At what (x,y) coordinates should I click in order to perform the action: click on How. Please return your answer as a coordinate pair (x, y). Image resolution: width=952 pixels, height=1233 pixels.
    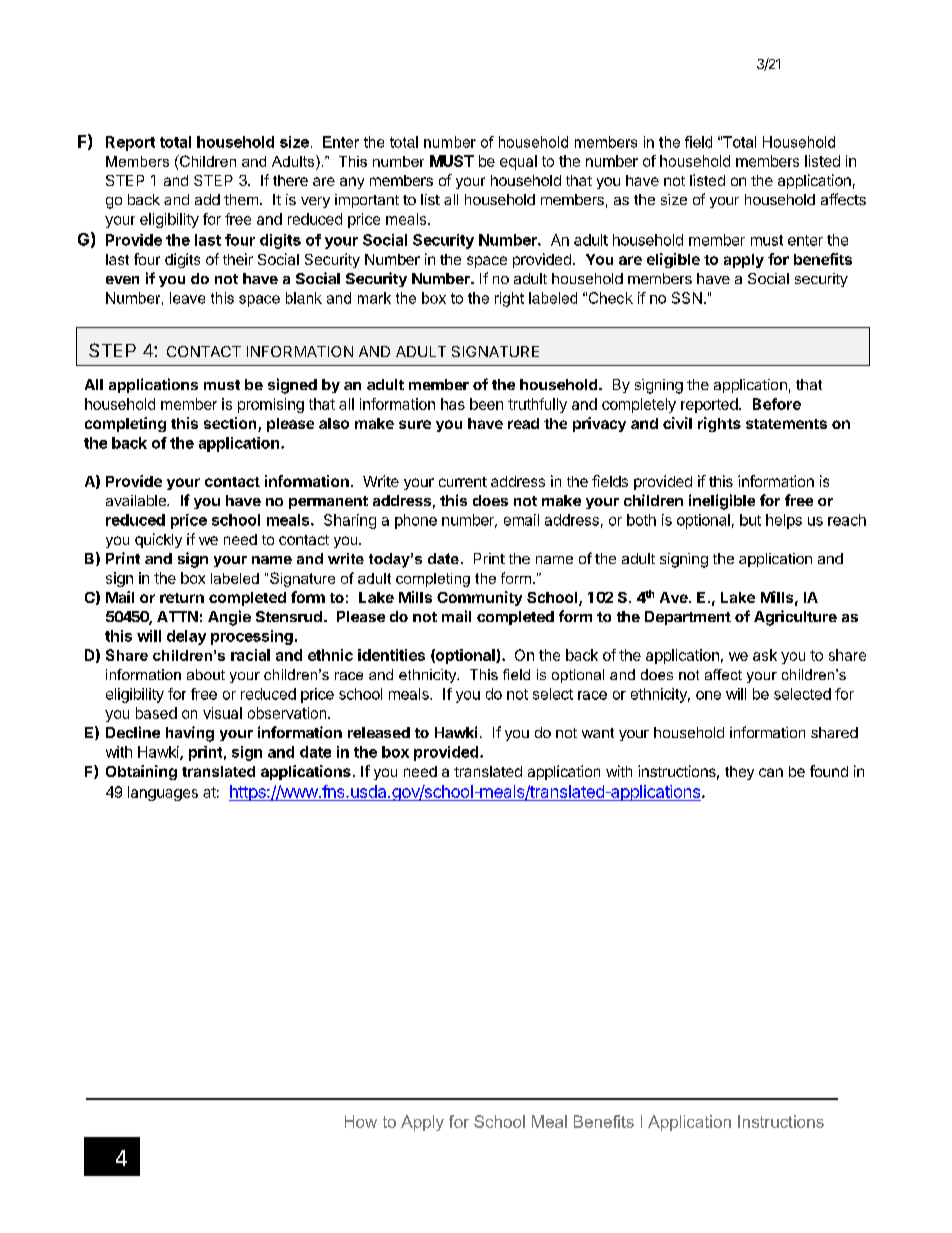
    Looking at the image, I should click on (361, 1121).
